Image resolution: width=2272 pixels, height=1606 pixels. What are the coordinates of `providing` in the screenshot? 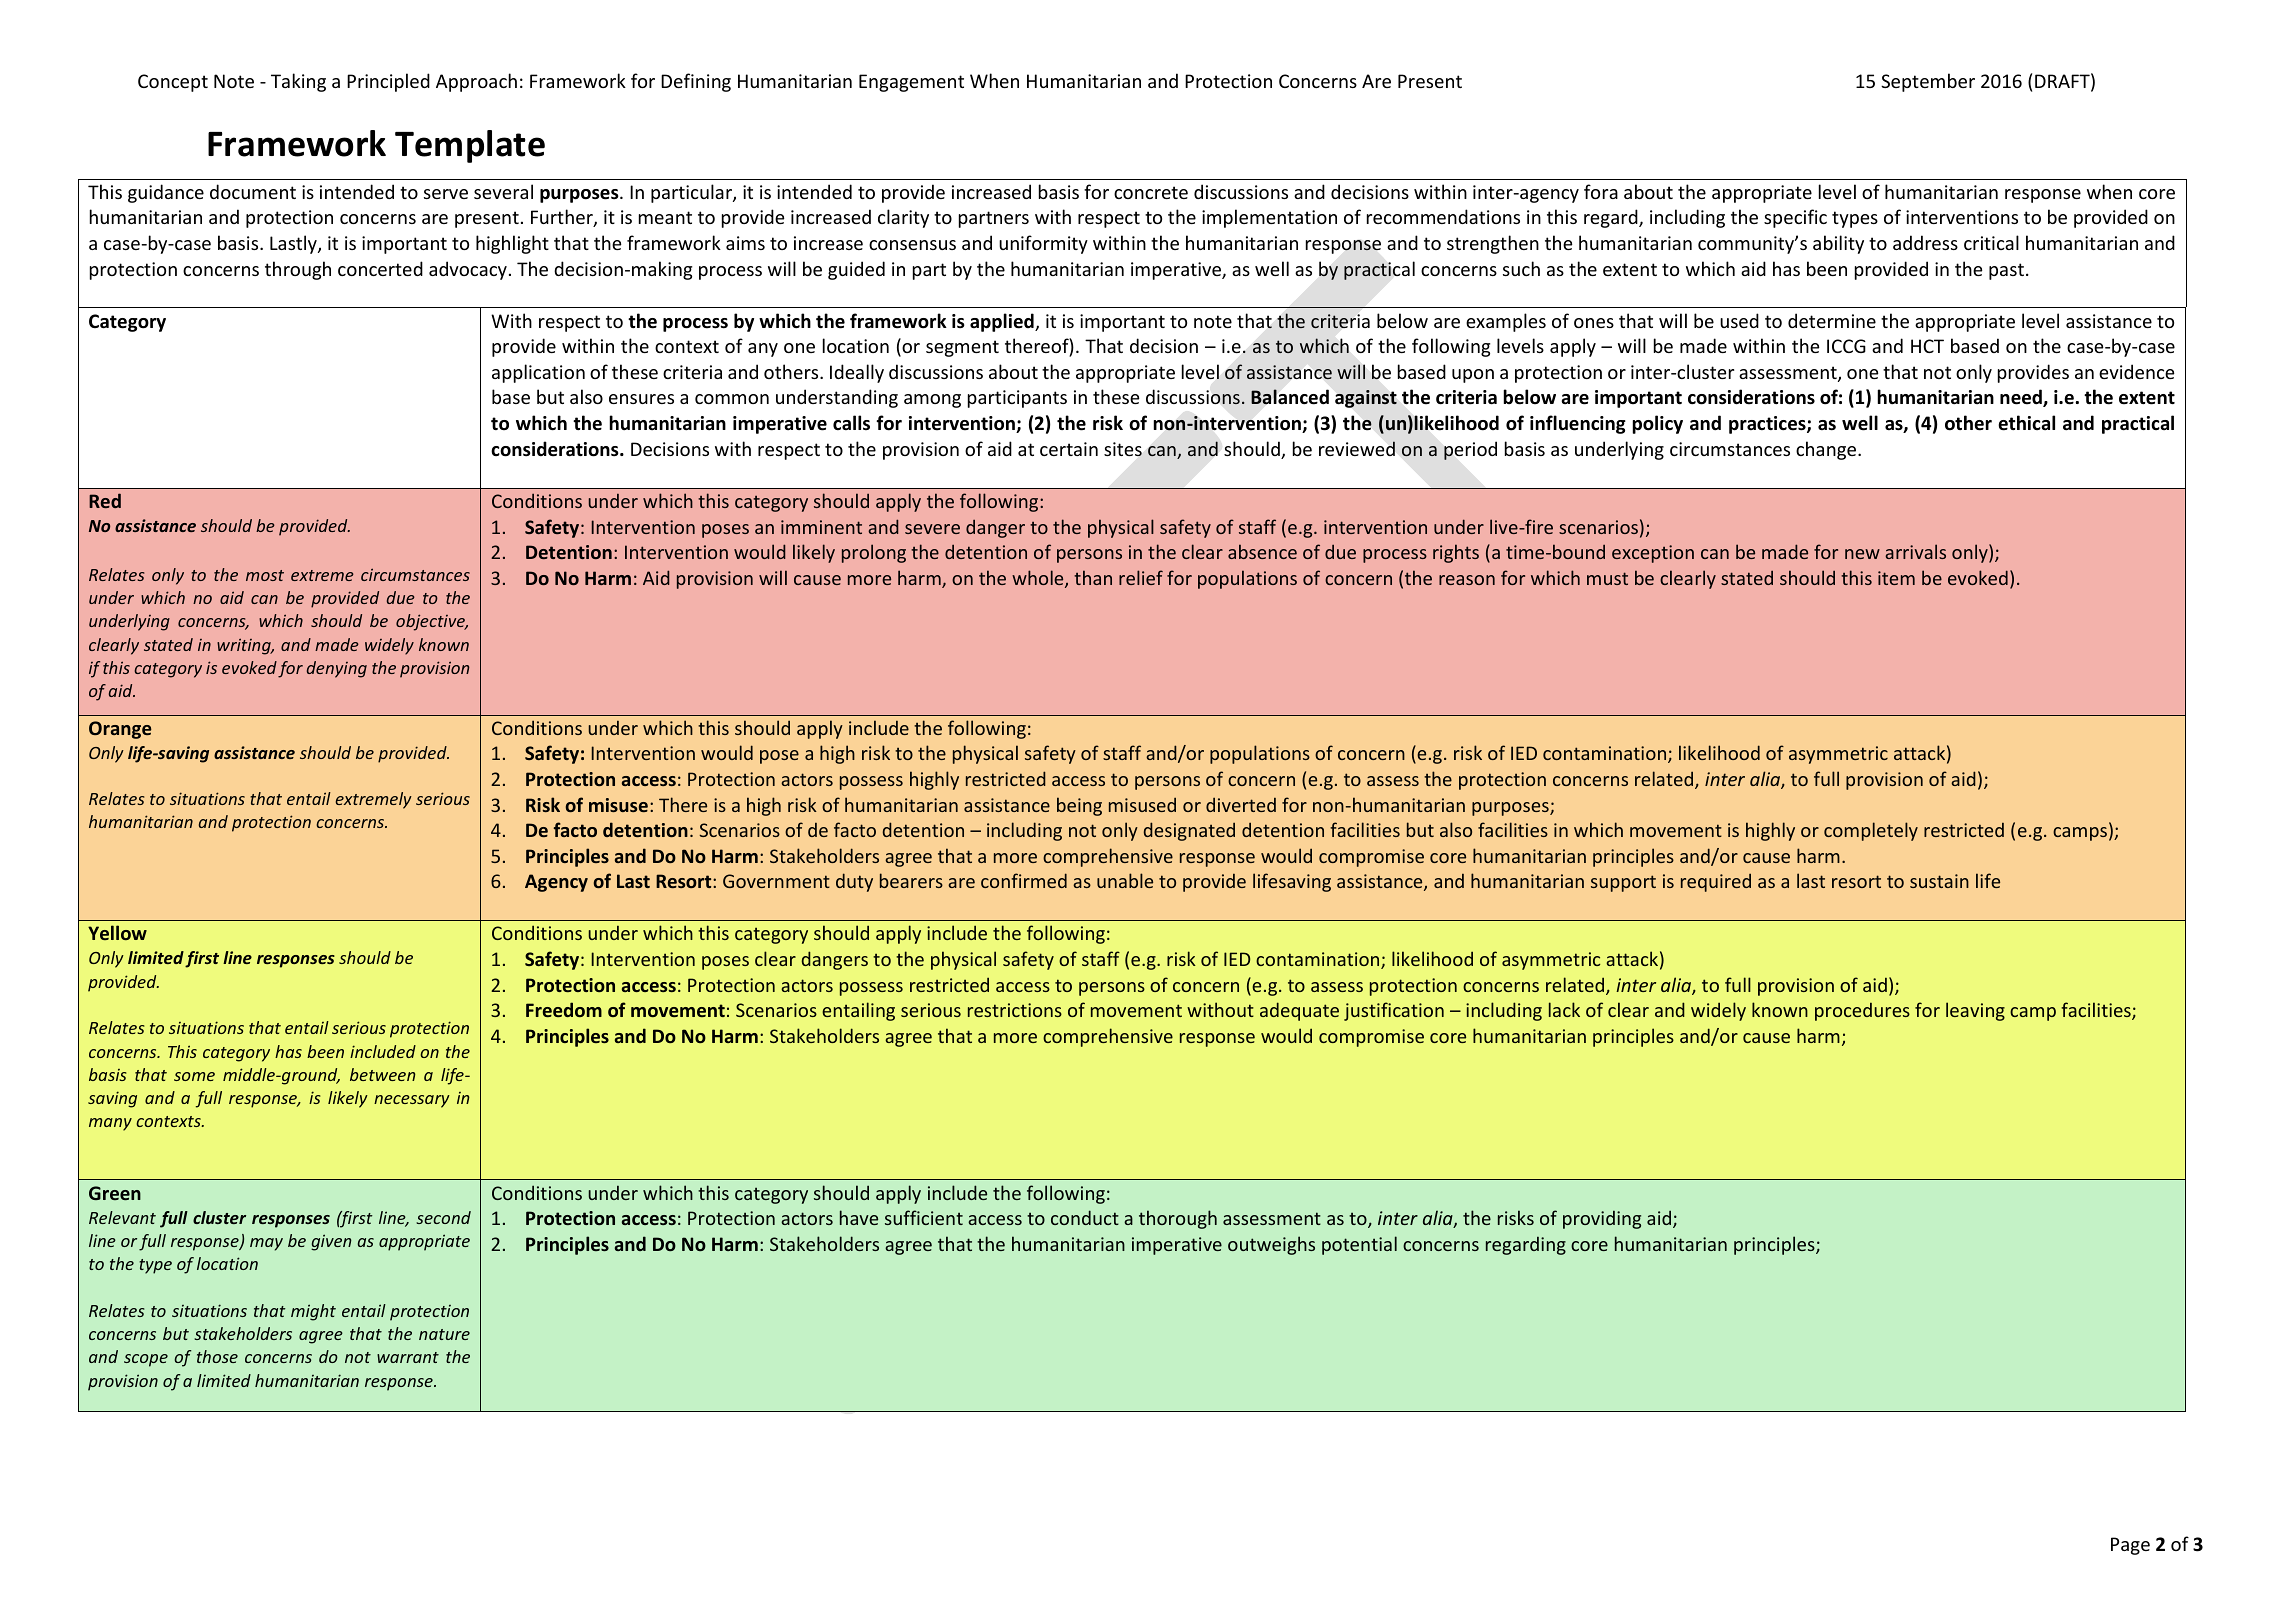 It's located at (1602, 1219).
